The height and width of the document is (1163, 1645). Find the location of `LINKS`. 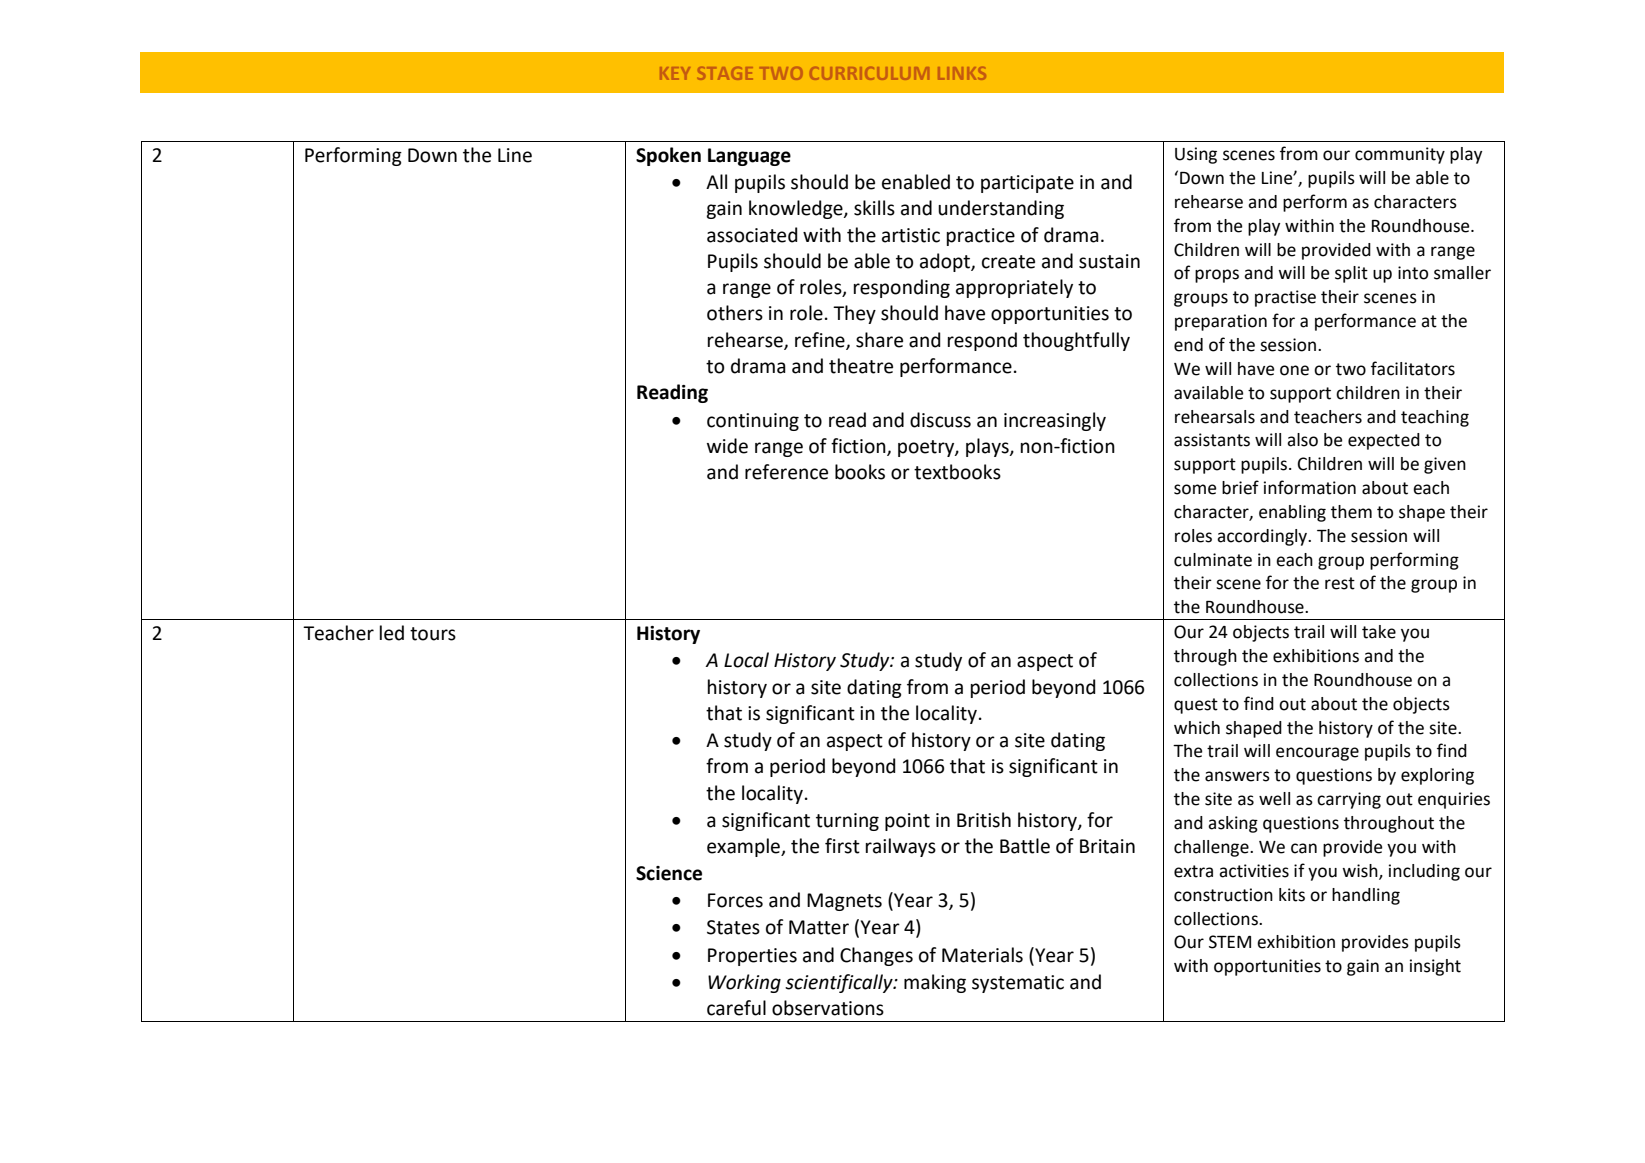

LINKS is located at coordinates (962, 73).
